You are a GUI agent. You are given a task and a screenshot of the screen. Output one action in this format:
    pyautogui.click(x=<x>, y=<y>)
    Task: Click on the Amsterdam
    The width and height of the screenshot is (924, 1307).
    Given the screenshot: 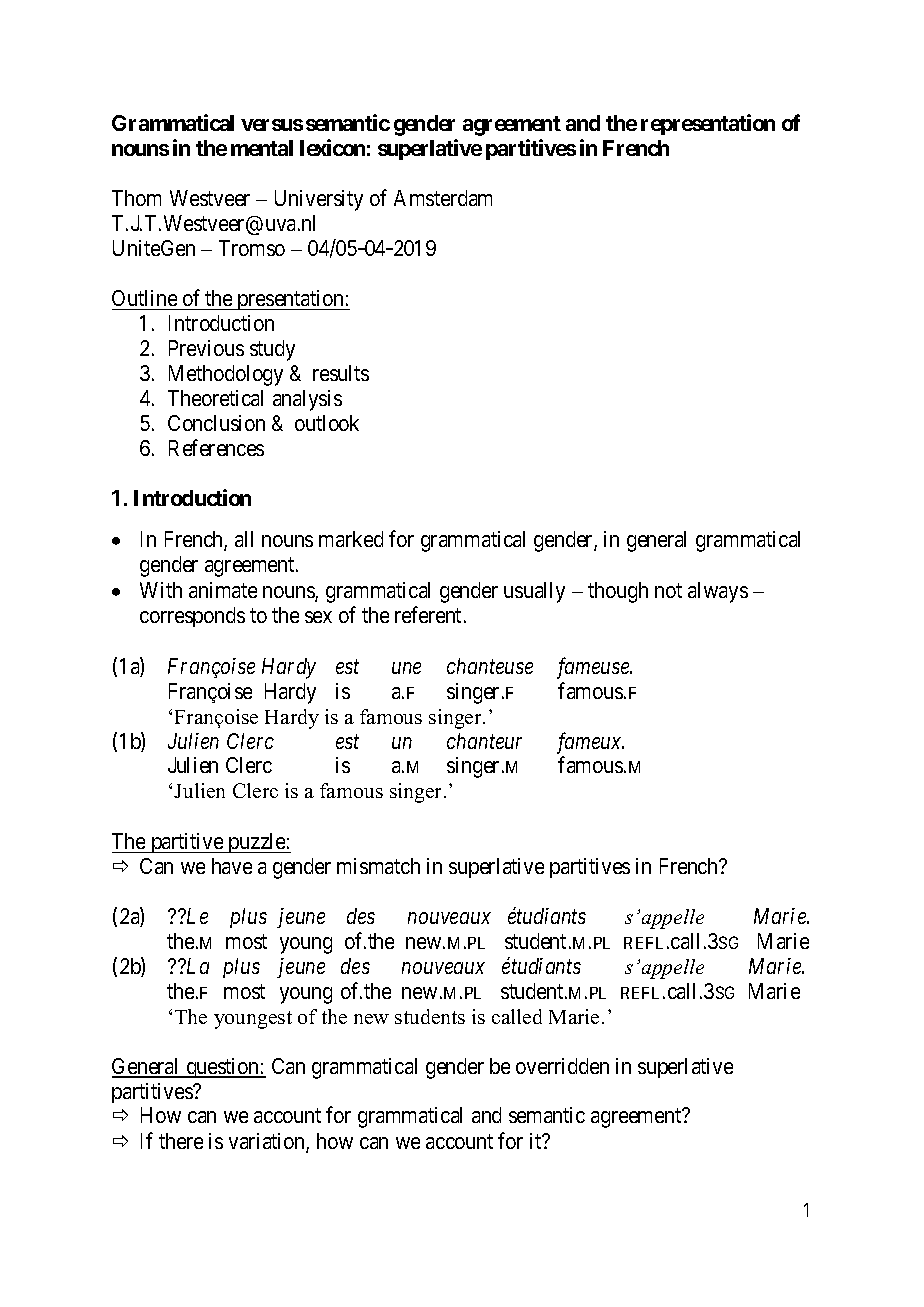 What is the action you would take?
    pyautogui.click(x=443, y=198)
